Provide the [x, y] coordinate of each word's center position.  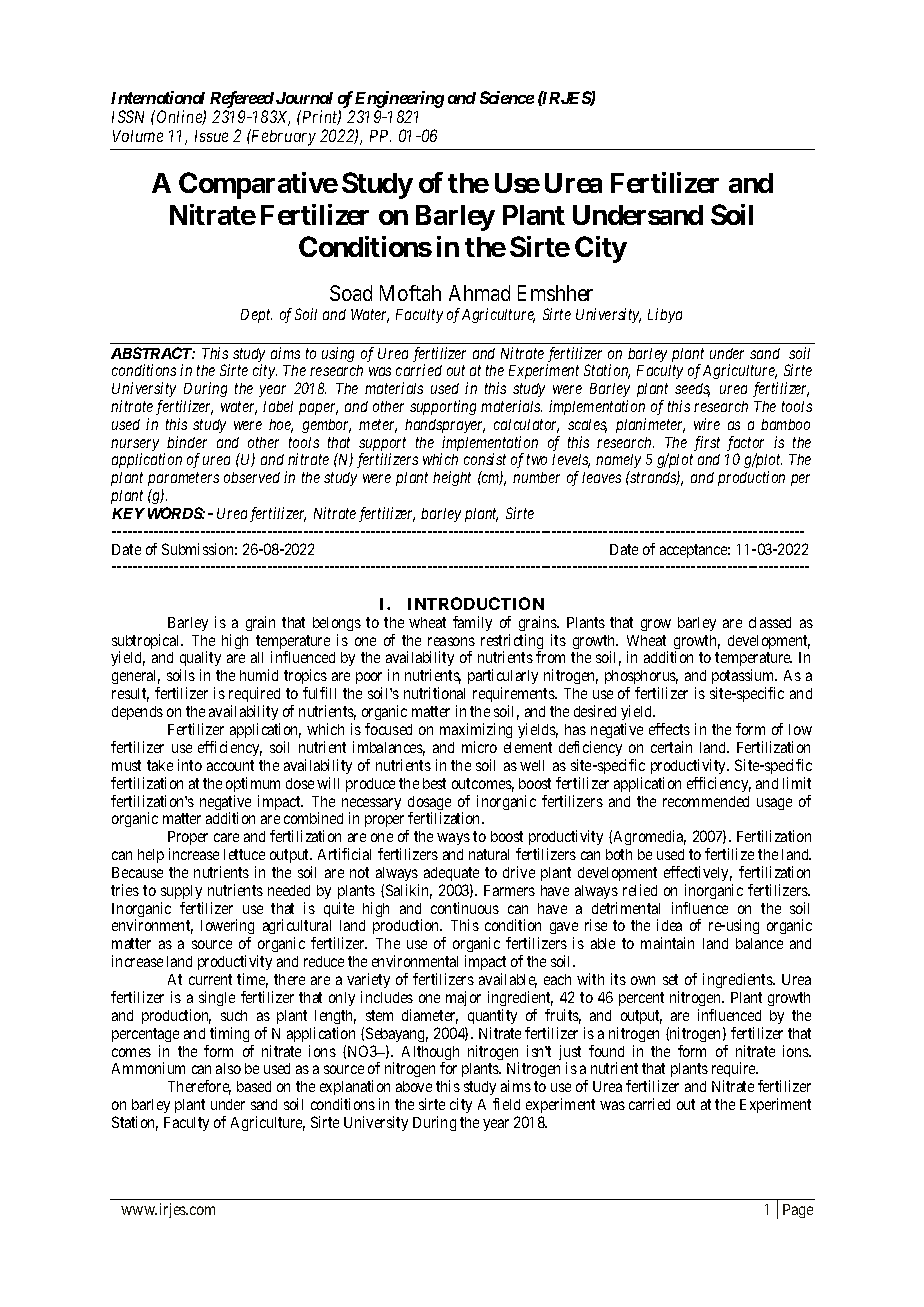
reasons [451, 641]
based [254, 1086]
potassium [744, 678]
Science [507, 97]
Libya [665, 315]
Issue [211, 136]
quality [200, 660]
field [506, 1104]
